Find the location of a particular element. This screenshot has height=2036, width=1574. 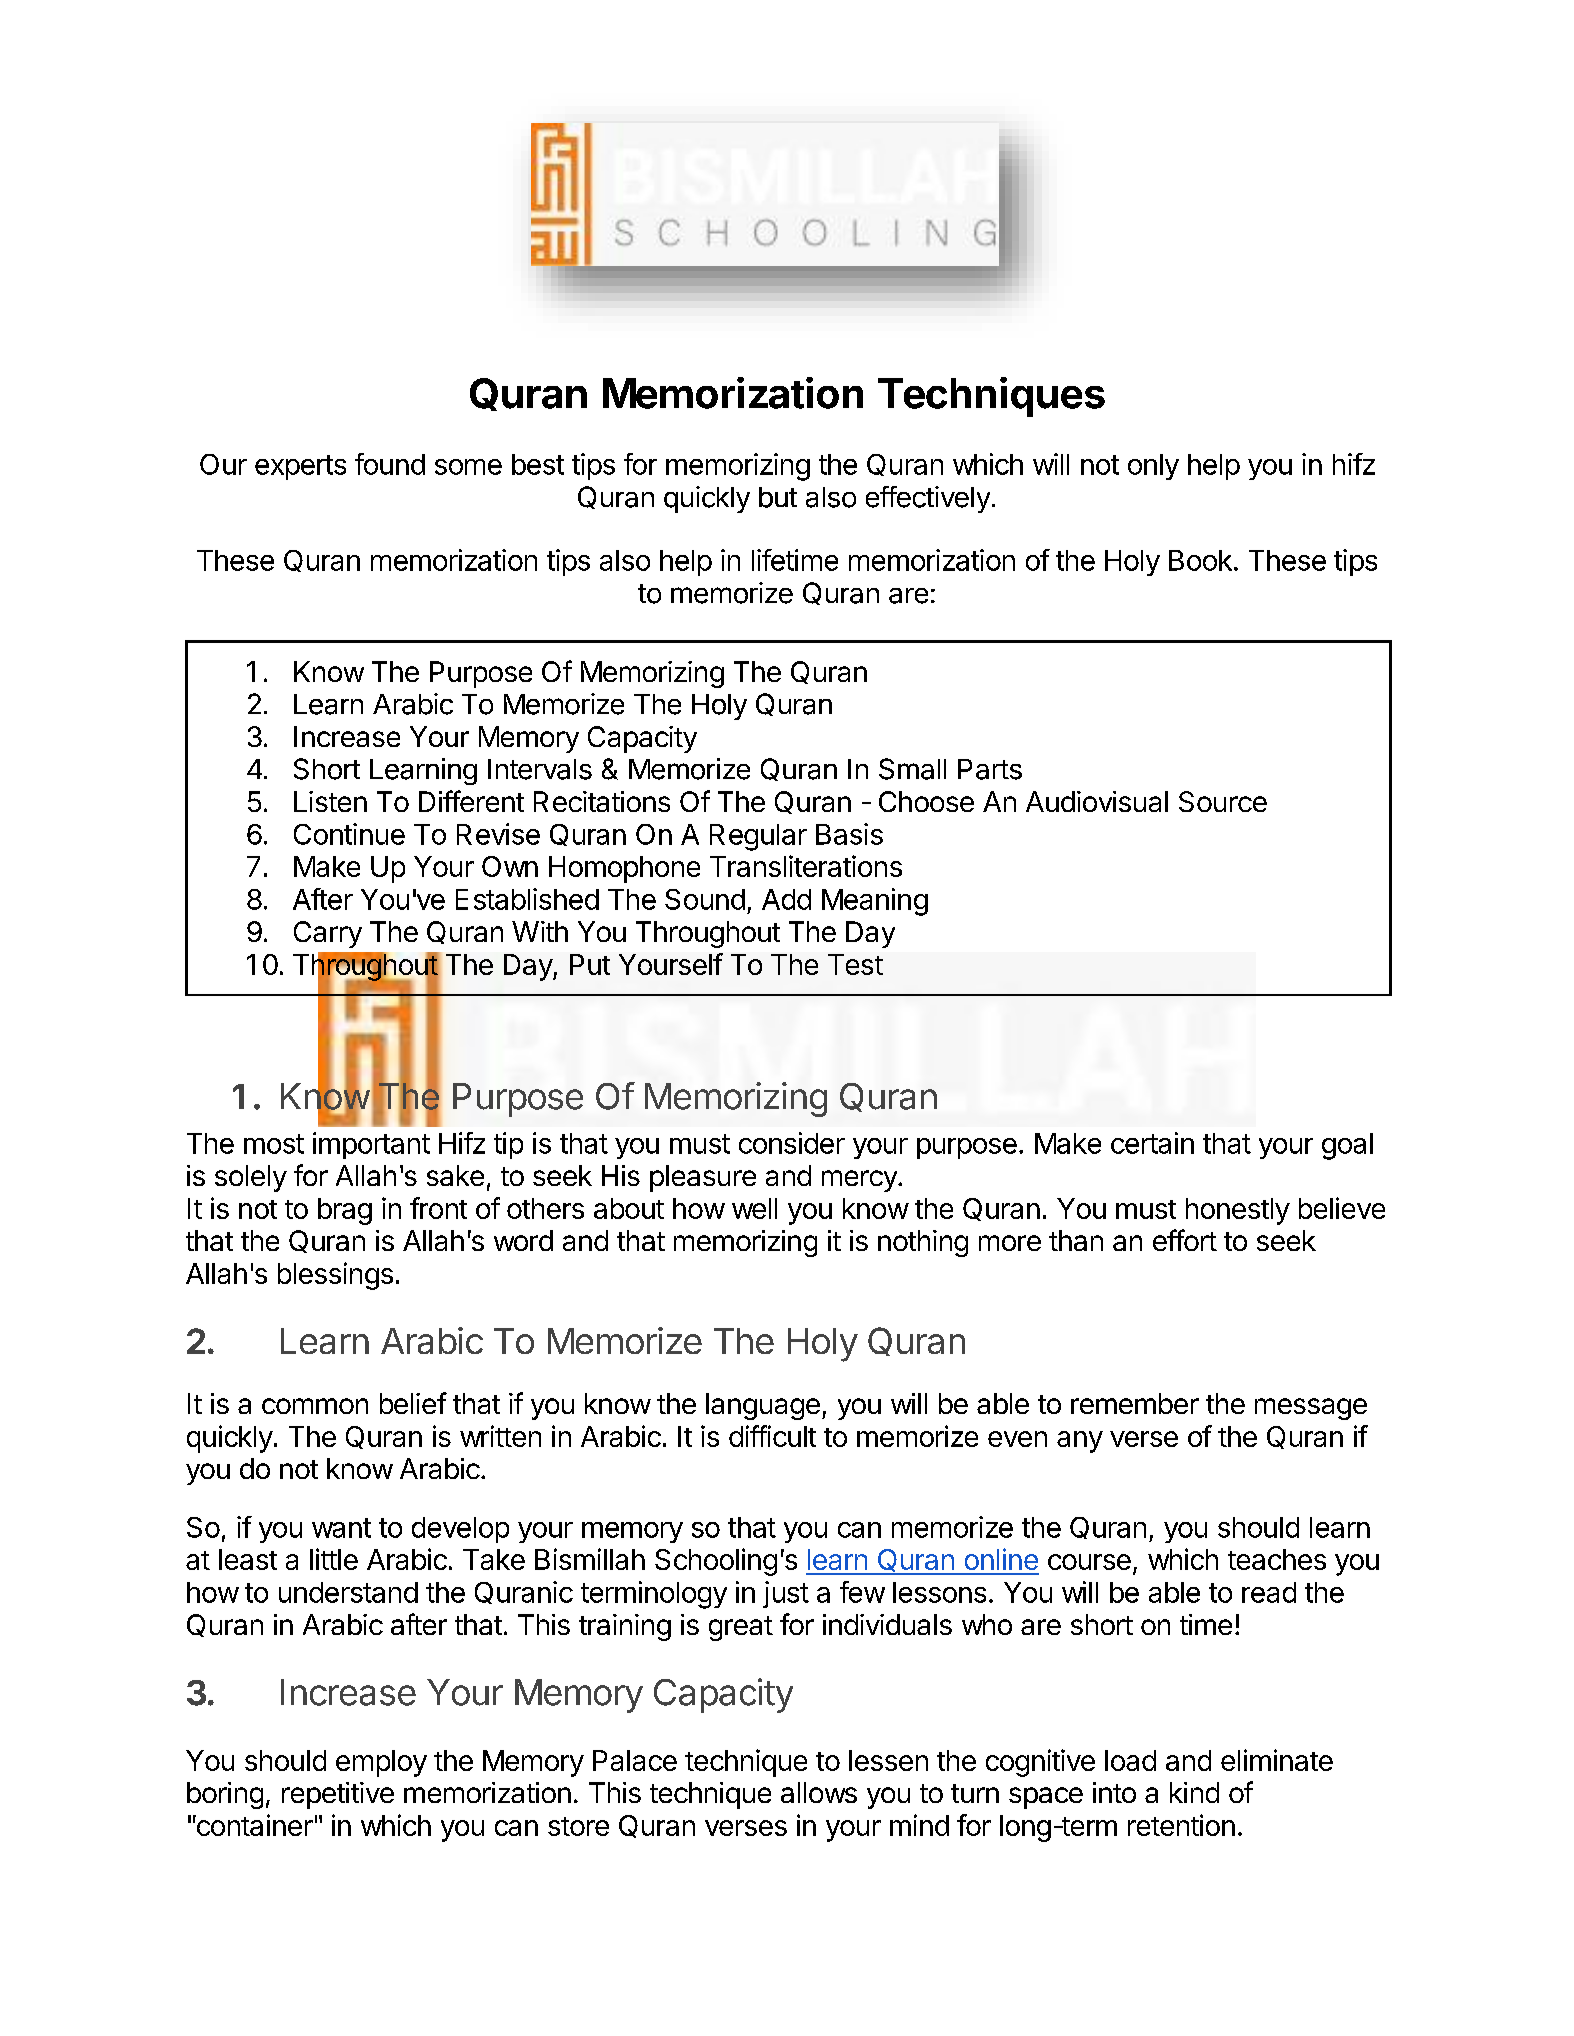

found is located at coordinates (390, 464).
